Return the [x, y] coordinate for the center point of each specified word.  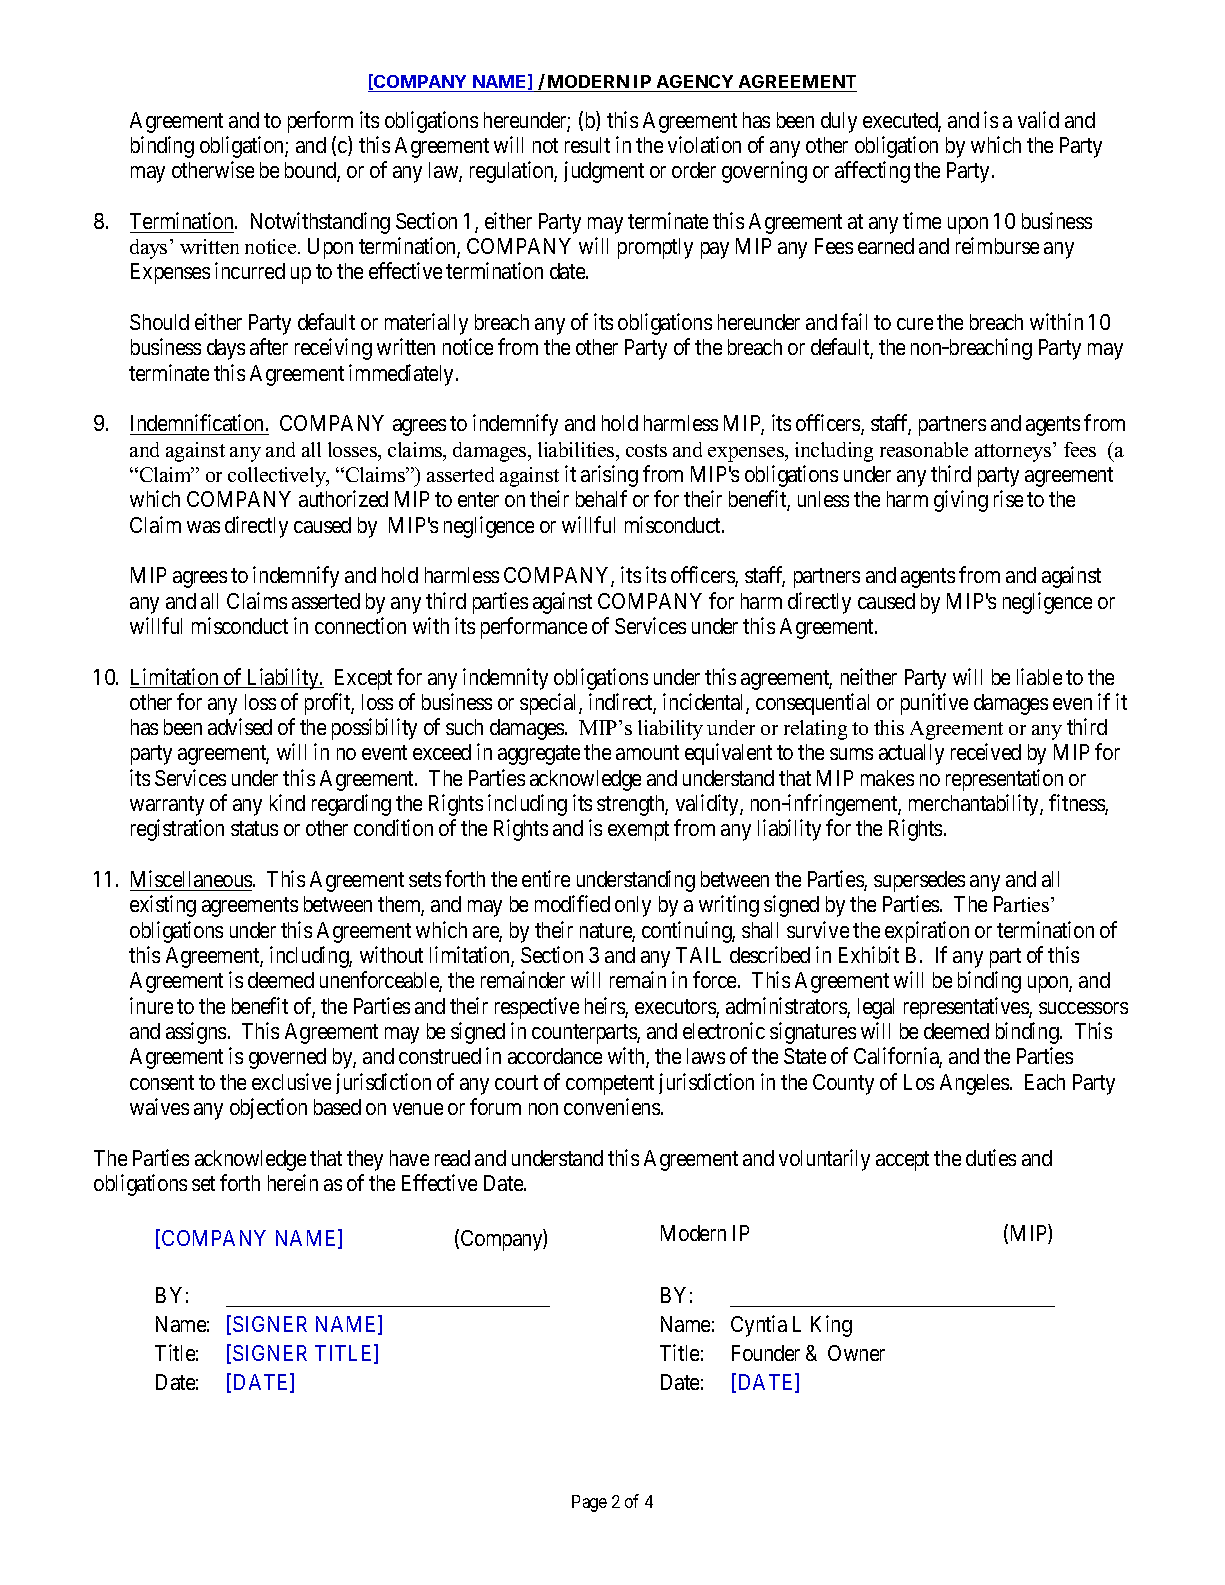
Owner [856, 1353]
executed [902, 121]
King [831, 1326]
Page [589, 1503]
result [587, 145]
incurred [250, 270]
